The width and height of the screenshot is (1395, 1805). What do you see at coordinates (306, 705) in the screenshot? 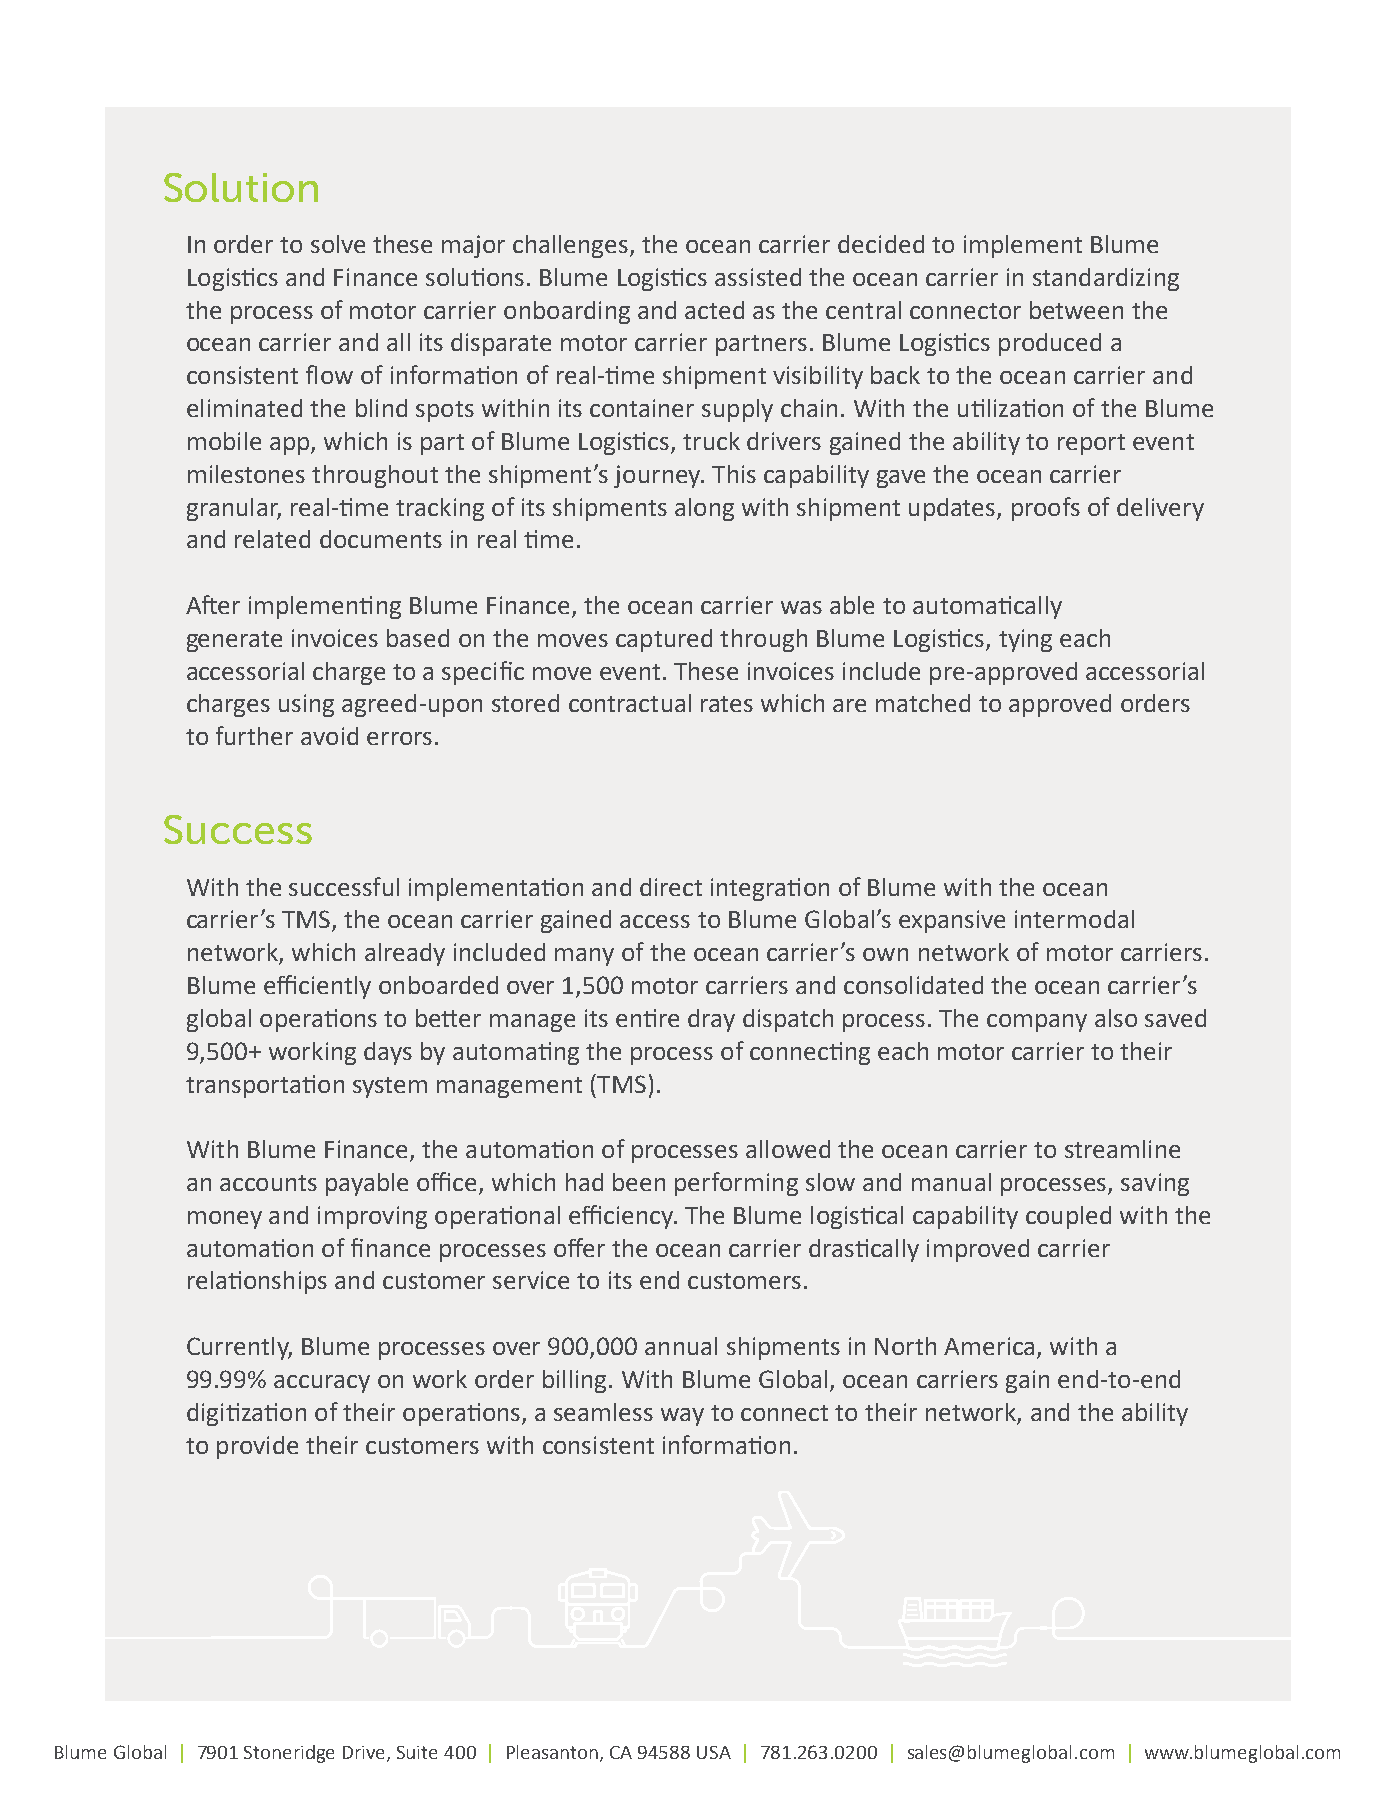
I see `using` at bounding box center [306, 705].
